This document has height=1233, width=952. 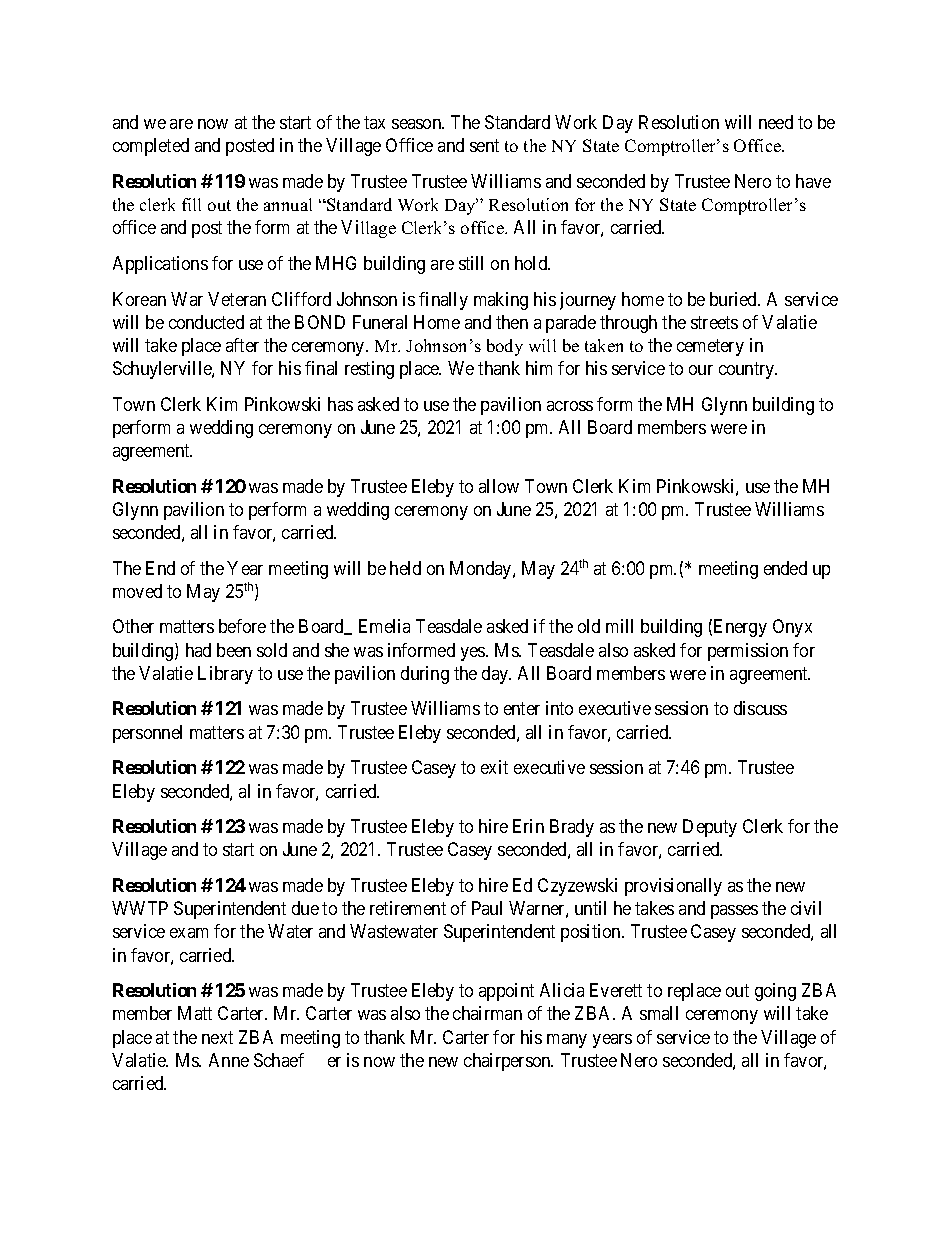 What do you see at coordinates (740, 628) in the document?
I see `Energy` at bounding box center [740, 628].
